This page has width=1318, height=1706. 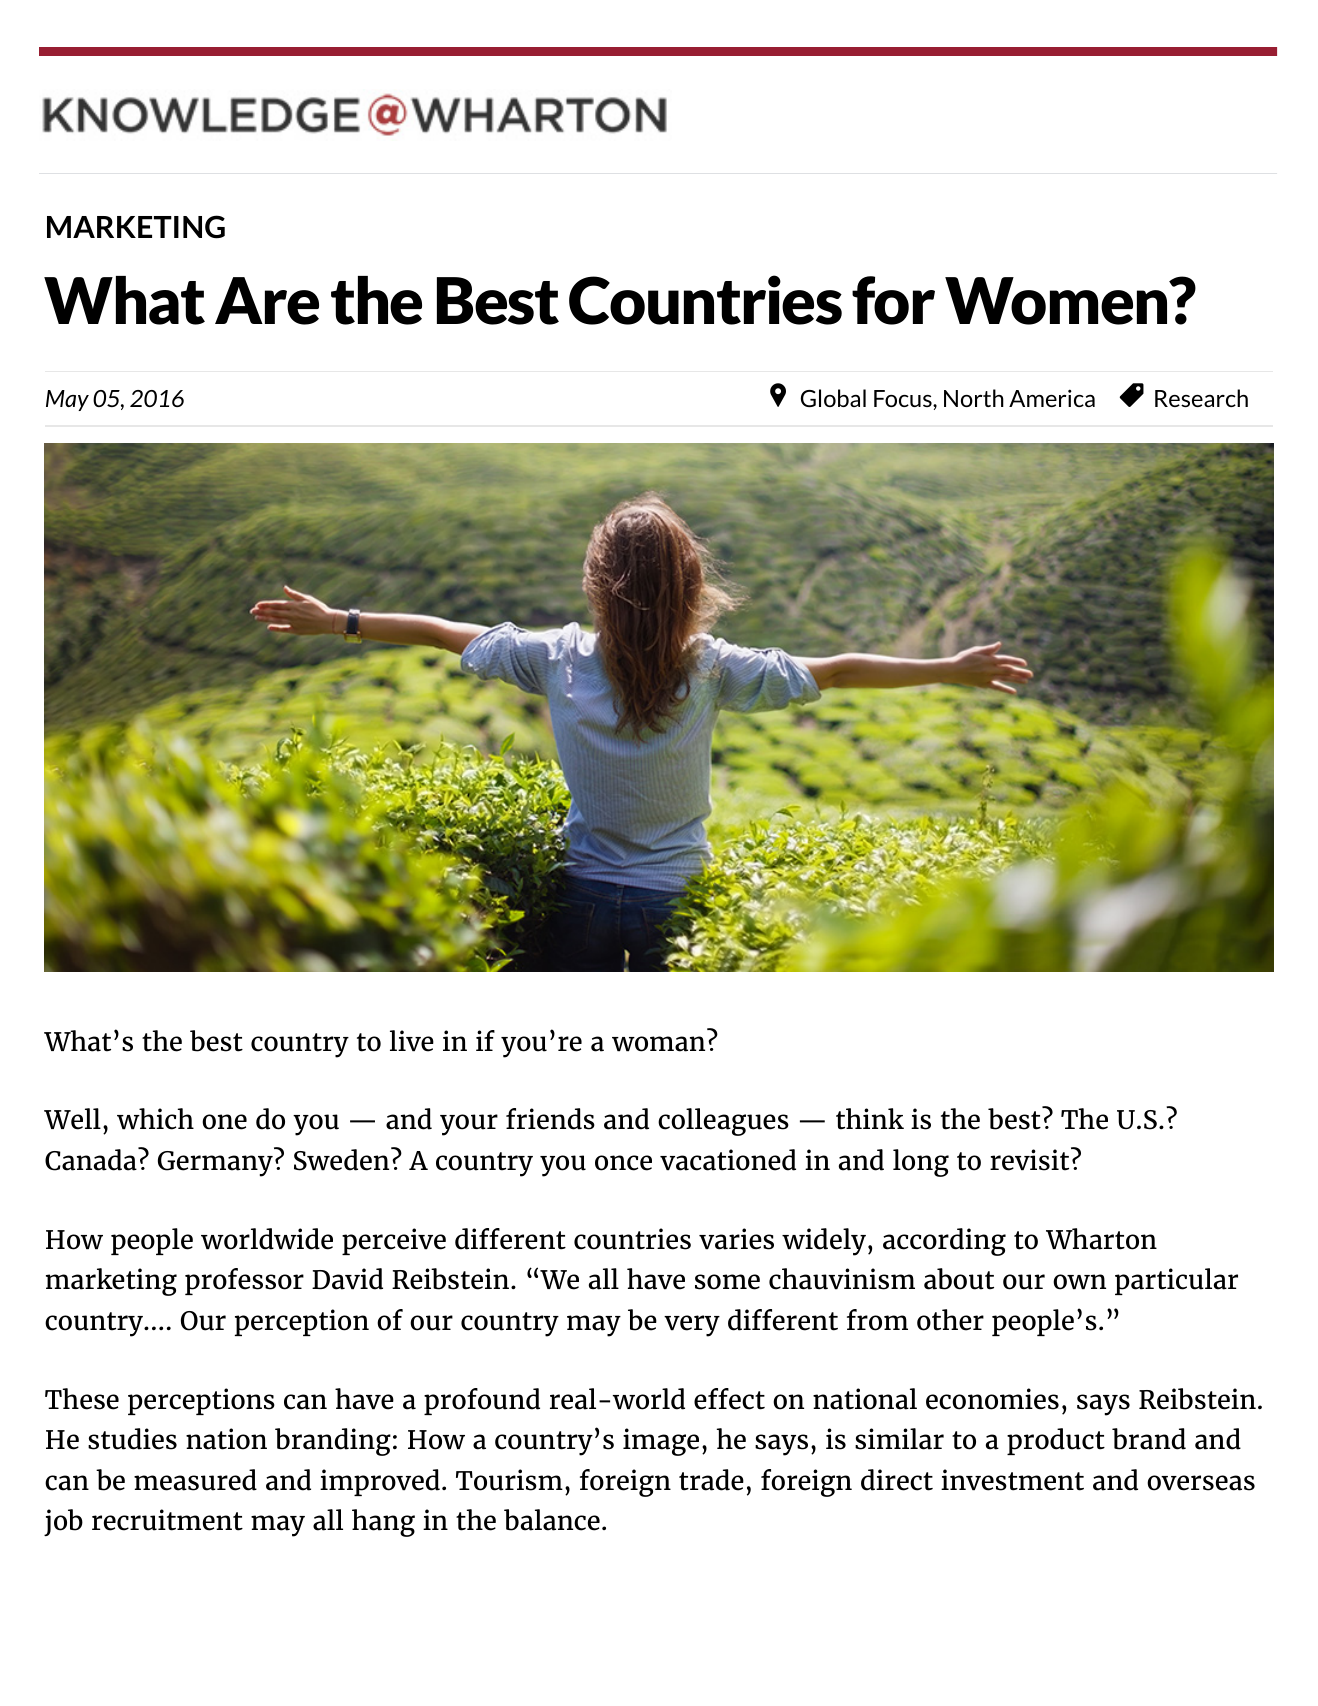 What do you see at coordinates (412, 1041) in the page?
I see `live` at bounding box center [412, 1041].
